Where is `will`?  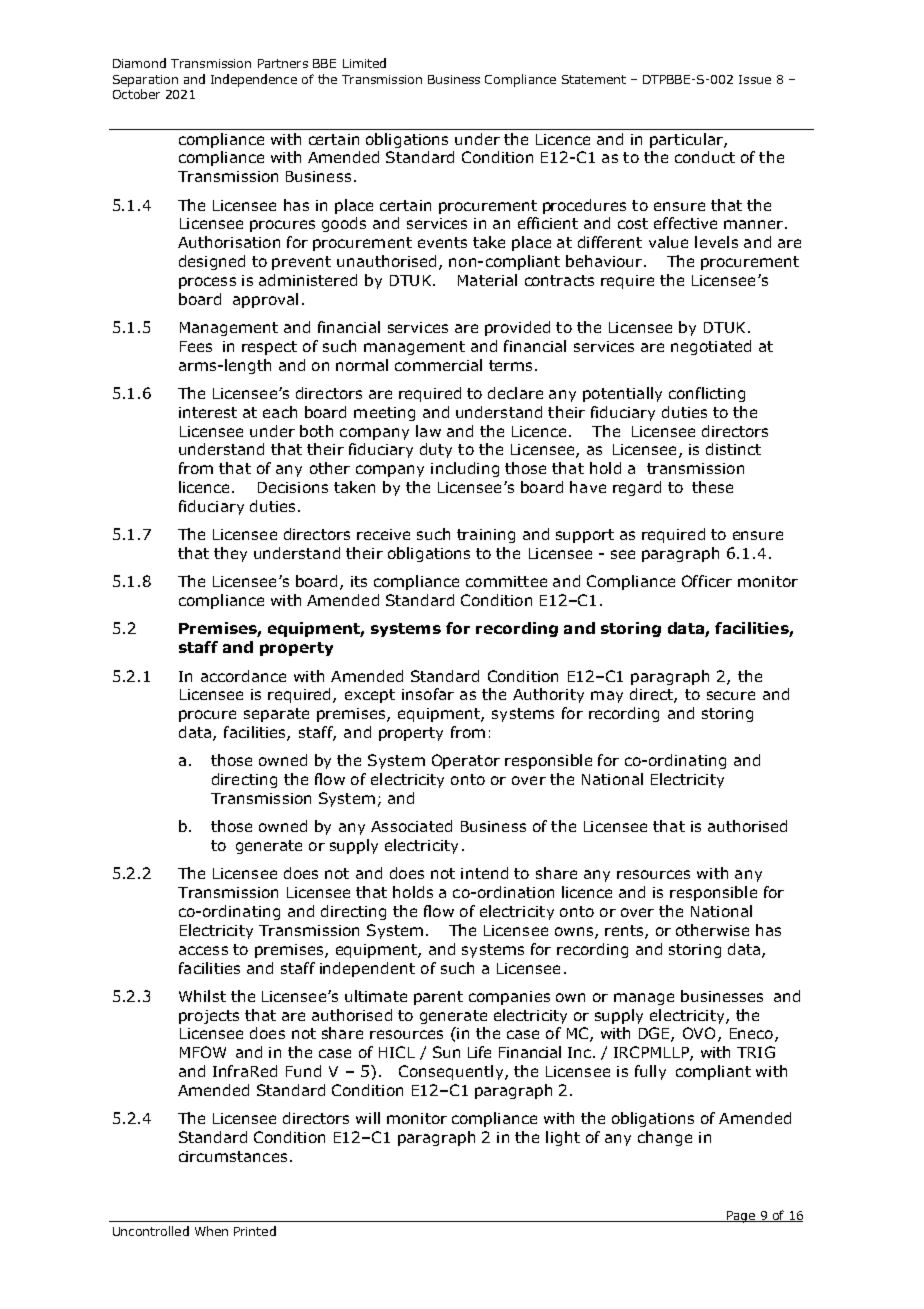 will is located at coordinates (368, 1118).
